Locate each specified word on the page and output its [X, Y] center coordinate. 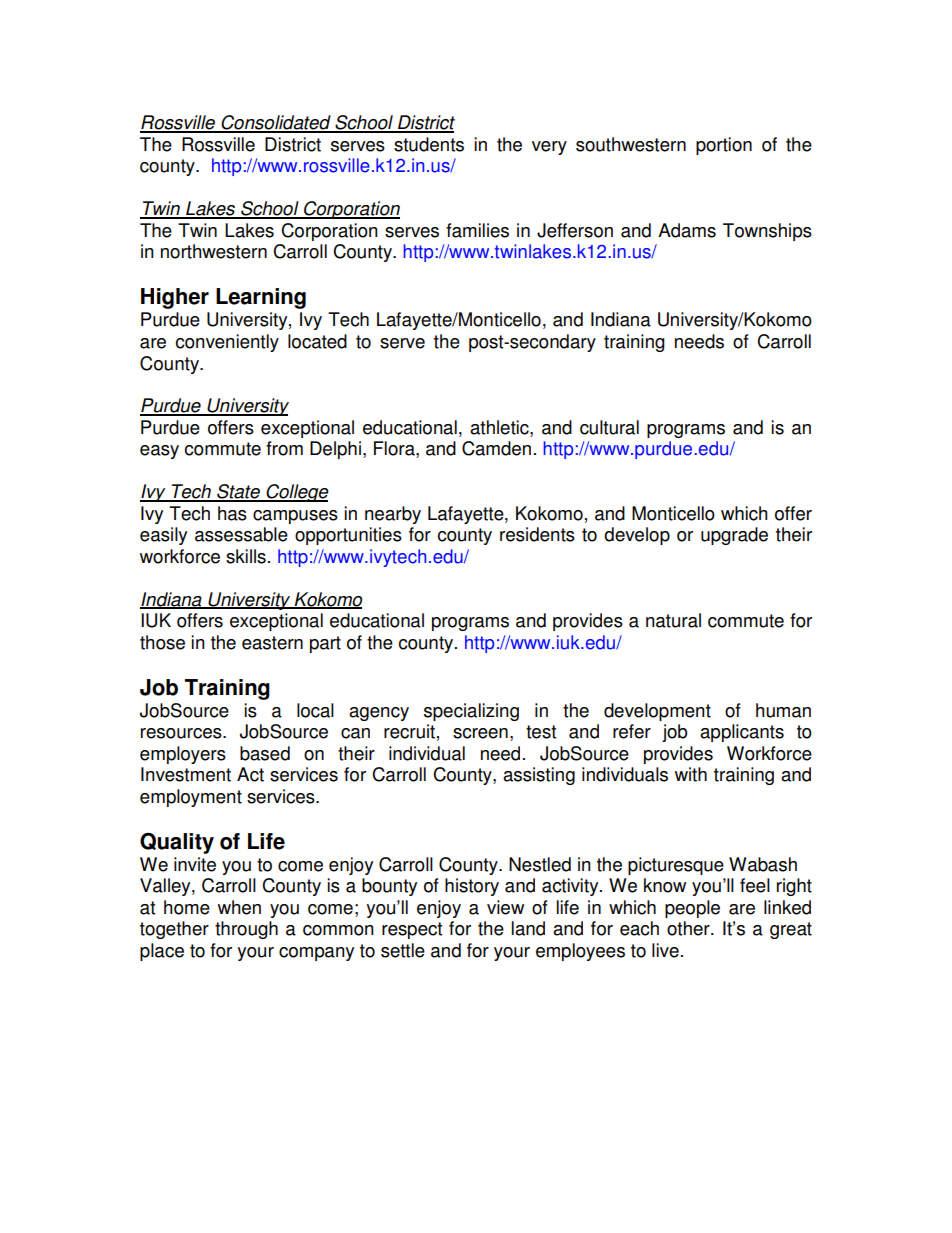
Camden [496, 448]
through [246, 930]
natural [673, 620]
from [284, 448]
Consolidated [276, 123]
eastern [272, 643]
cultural [609, 427]
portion [724, 146]
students [429, 144]
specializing [471, 712]
